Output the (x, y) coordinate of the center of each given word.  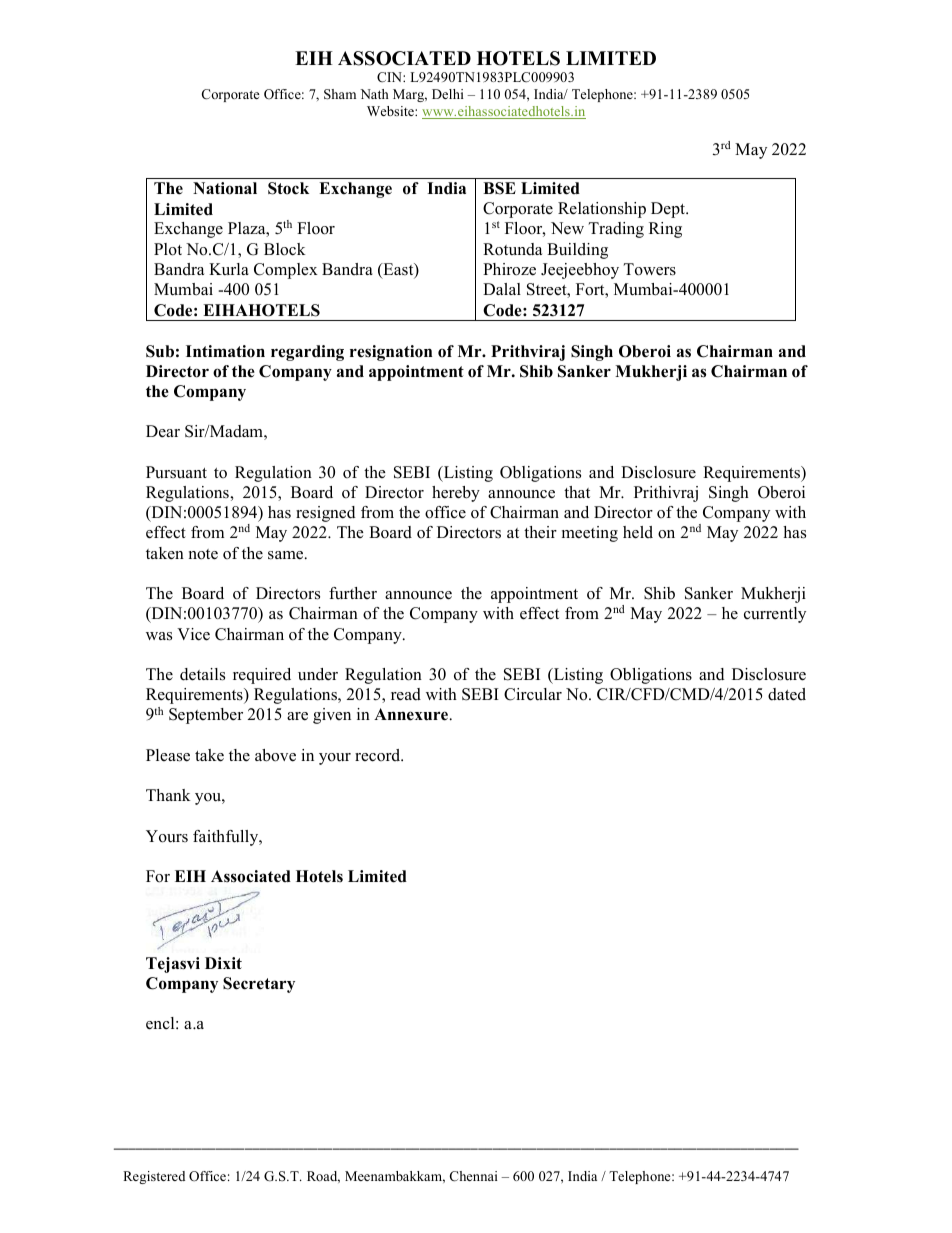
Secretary (259, 985)
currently (775, 615)
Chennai (474, 1176)
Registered (154, 1177)
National (225, 188)
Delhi (448, 94)
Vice (193, 634)
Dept (669, 210)
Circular (533, 694)
